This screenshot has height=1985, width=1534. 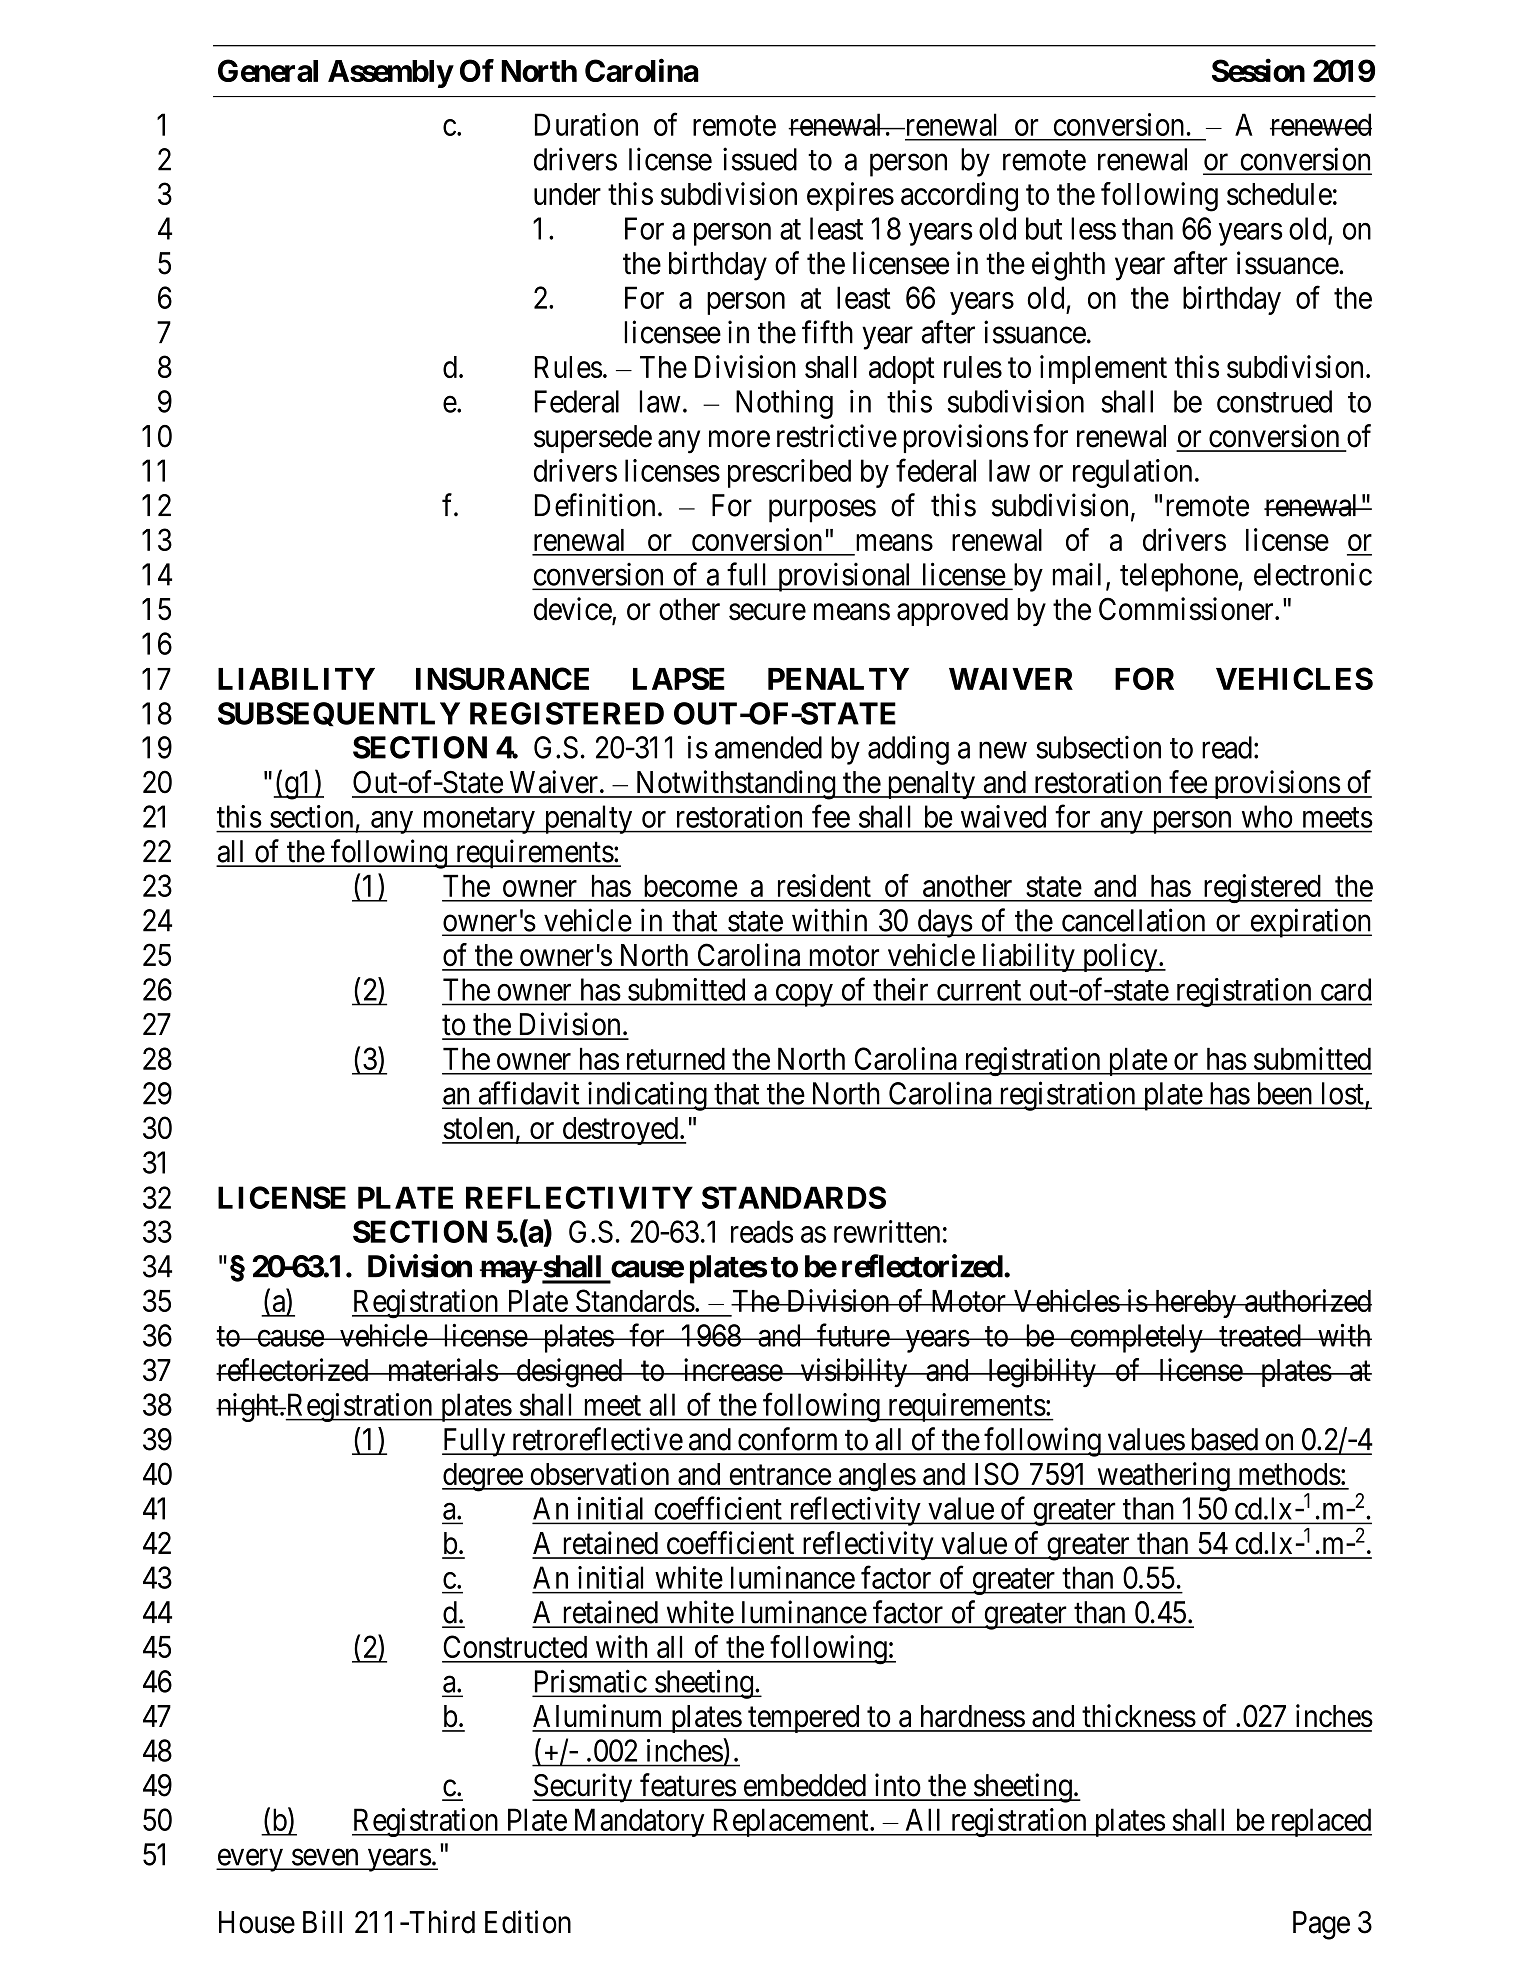 I want to click on replaced, so click(x=1320, y=1822).
